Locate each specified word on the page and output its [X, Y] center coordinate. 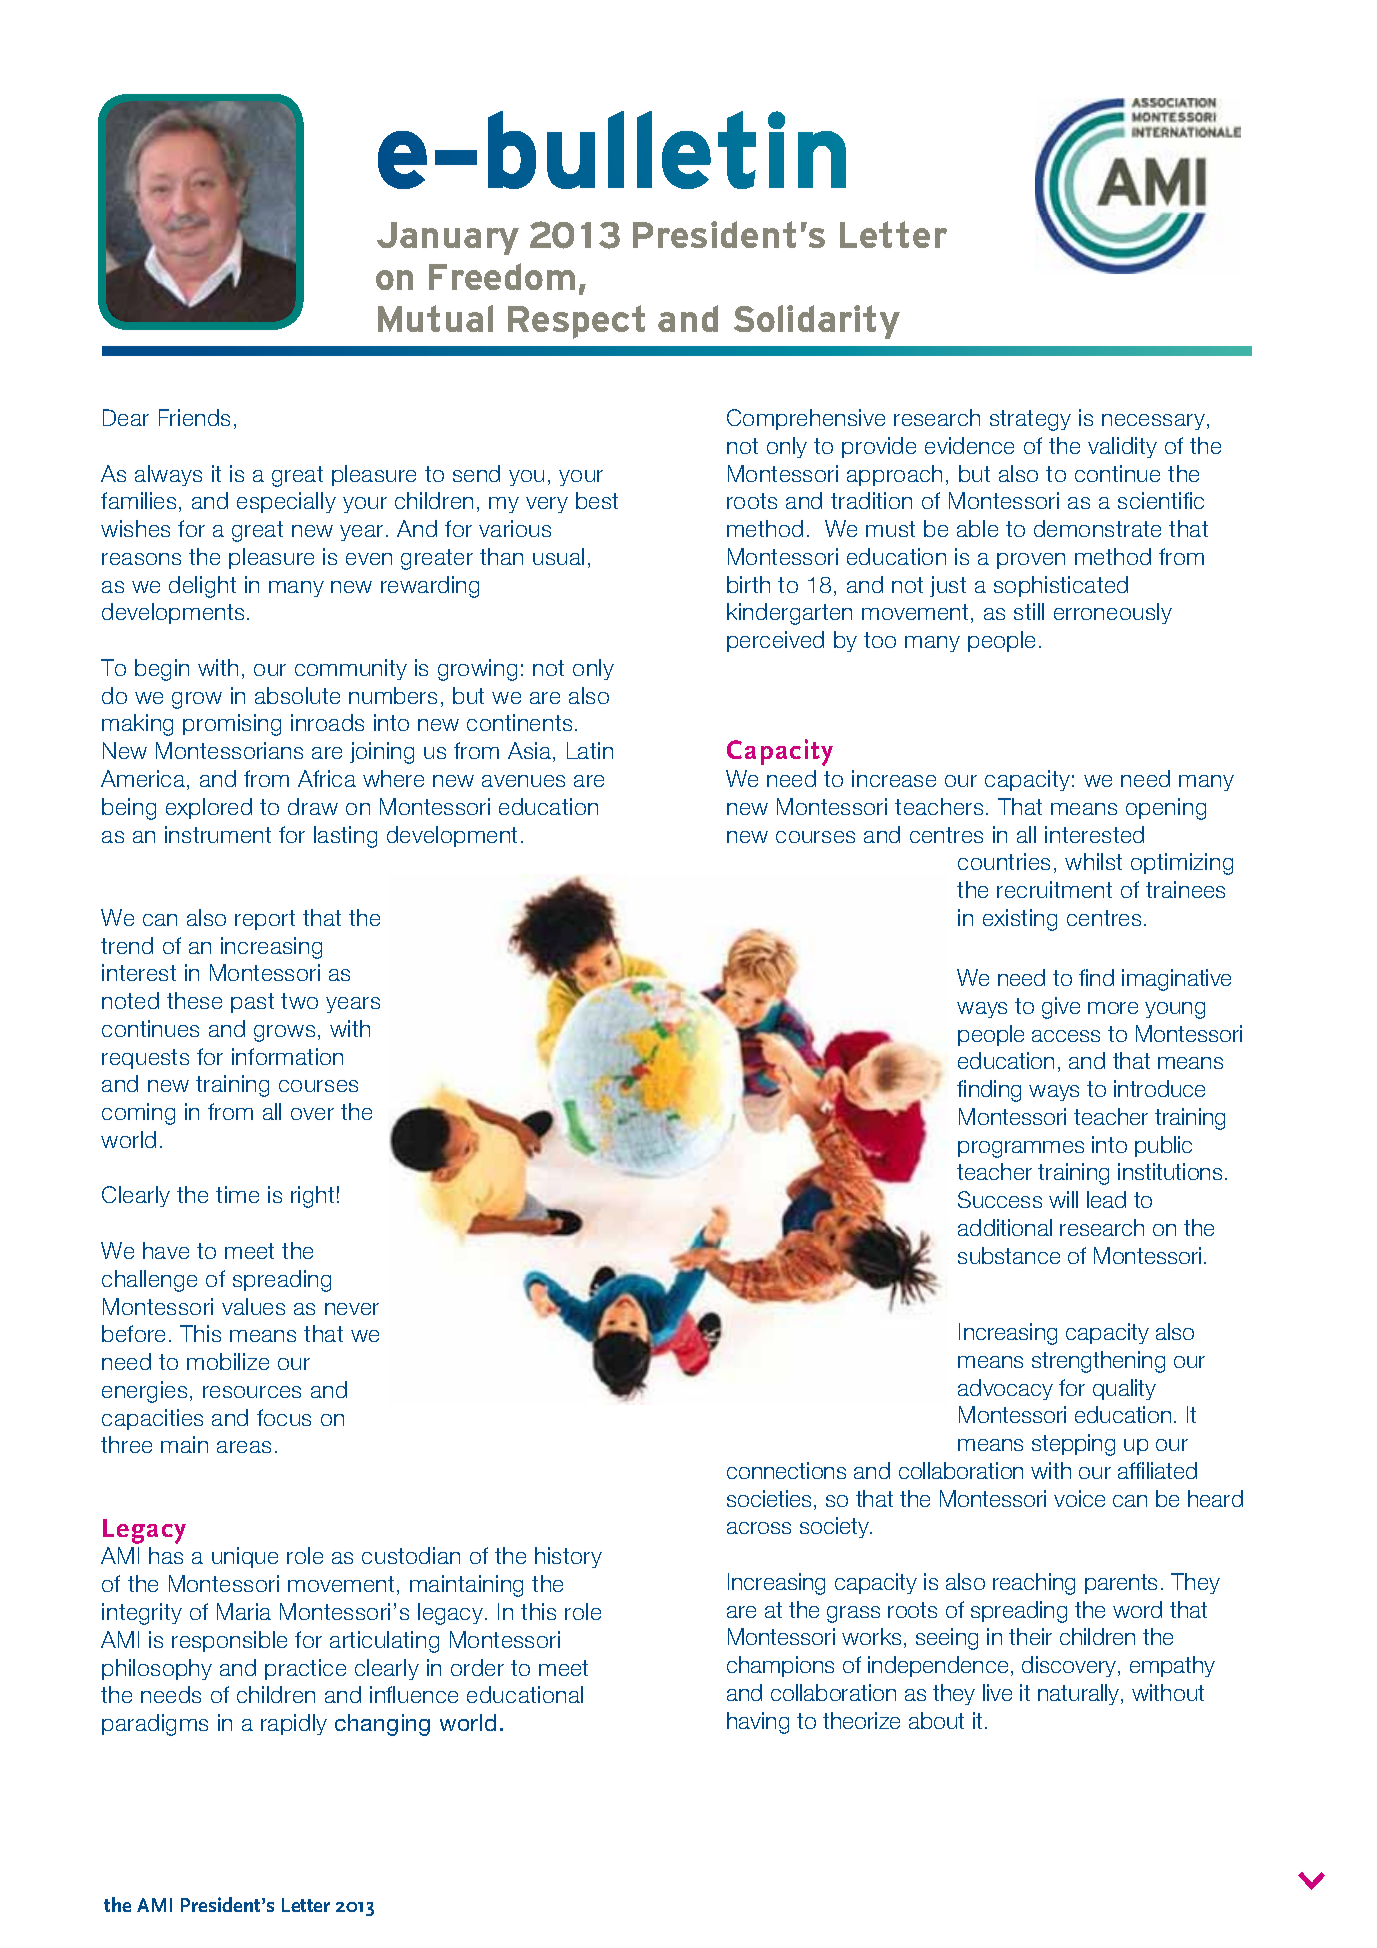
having [758, 1723]
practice [305, 1669]
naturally [1080, 1694]
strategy [1030, 420]
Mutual [435, 318]
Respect [576, 322]
